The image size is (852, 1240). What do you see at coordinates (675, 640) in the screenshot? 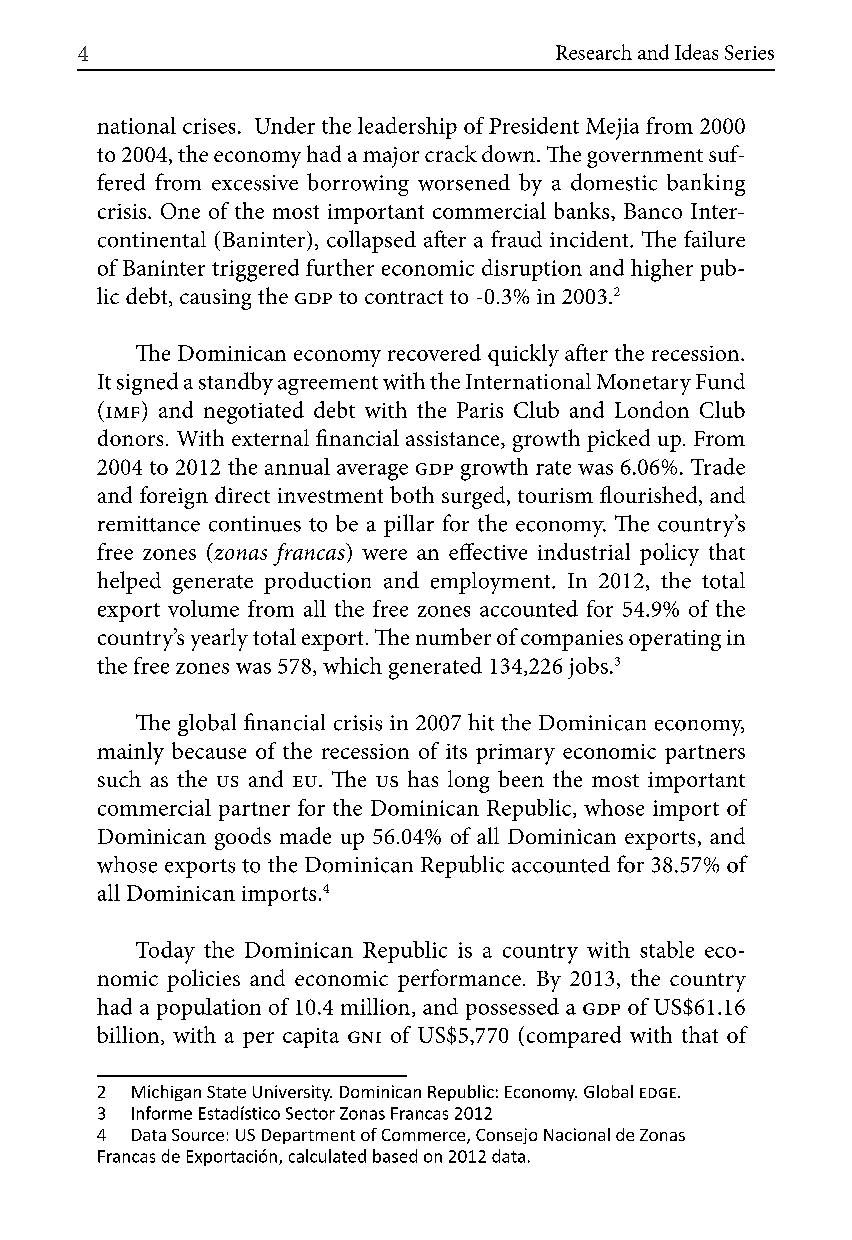
I see `operating` at bounding box center [675, 640].
